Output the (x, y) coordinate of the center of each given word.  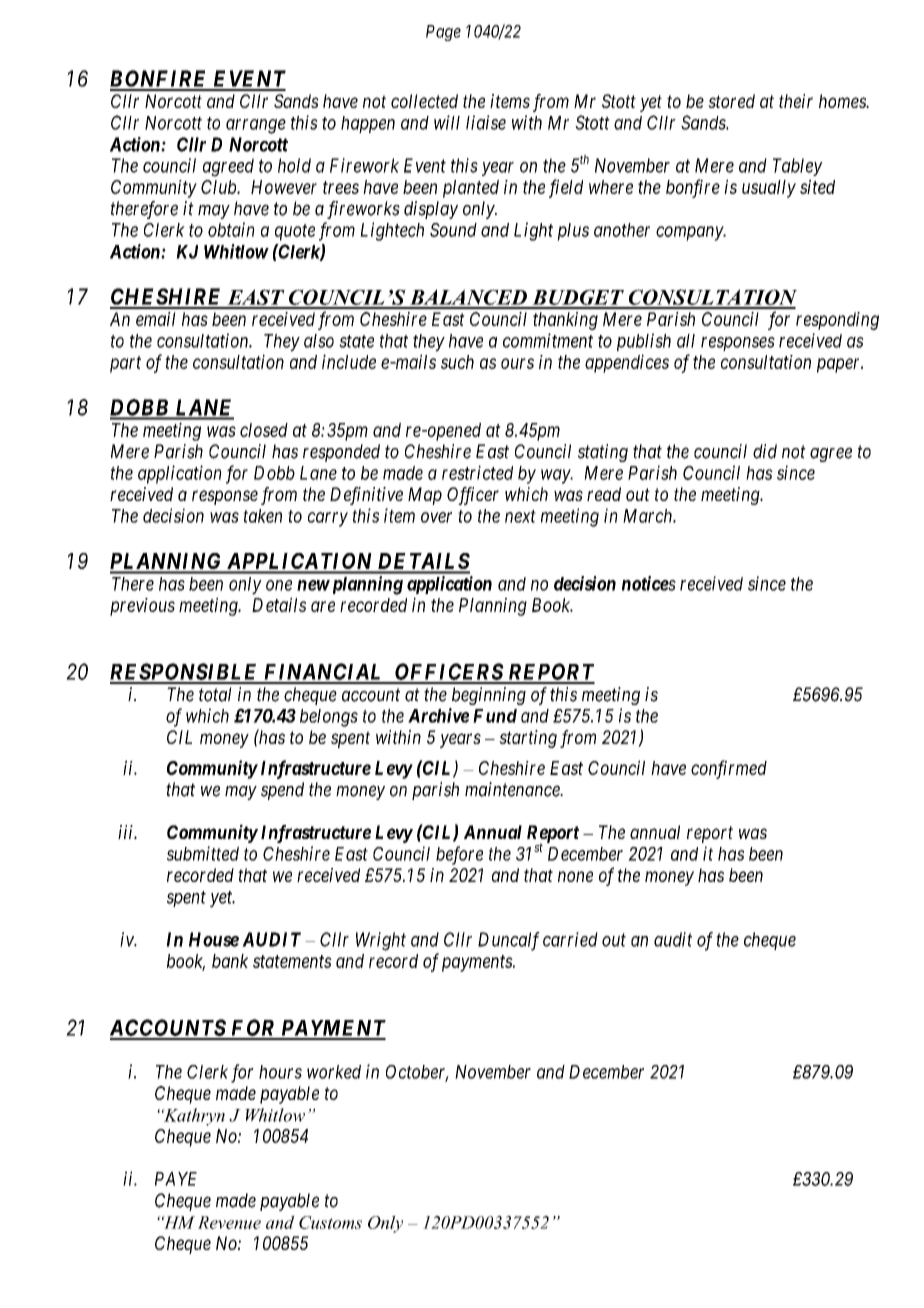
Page (443, 33)
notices (649, 583)
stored (731, 101)
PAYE (176, 1179)
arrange (256, 126)
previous (142, 607)
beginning (489, 696)
